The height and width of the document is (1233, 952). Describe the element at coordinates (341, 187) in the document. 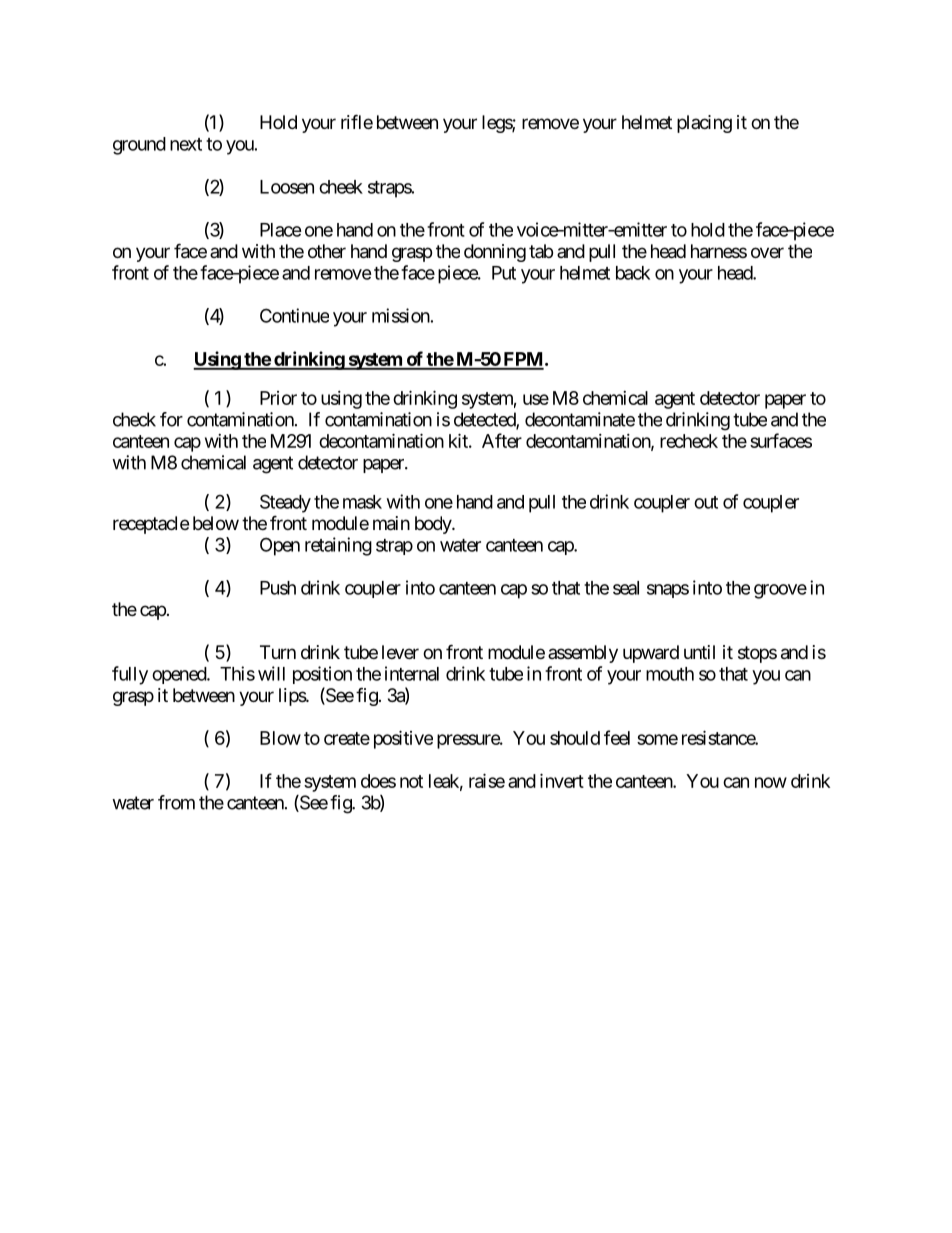

I see `cheek` at that location.
